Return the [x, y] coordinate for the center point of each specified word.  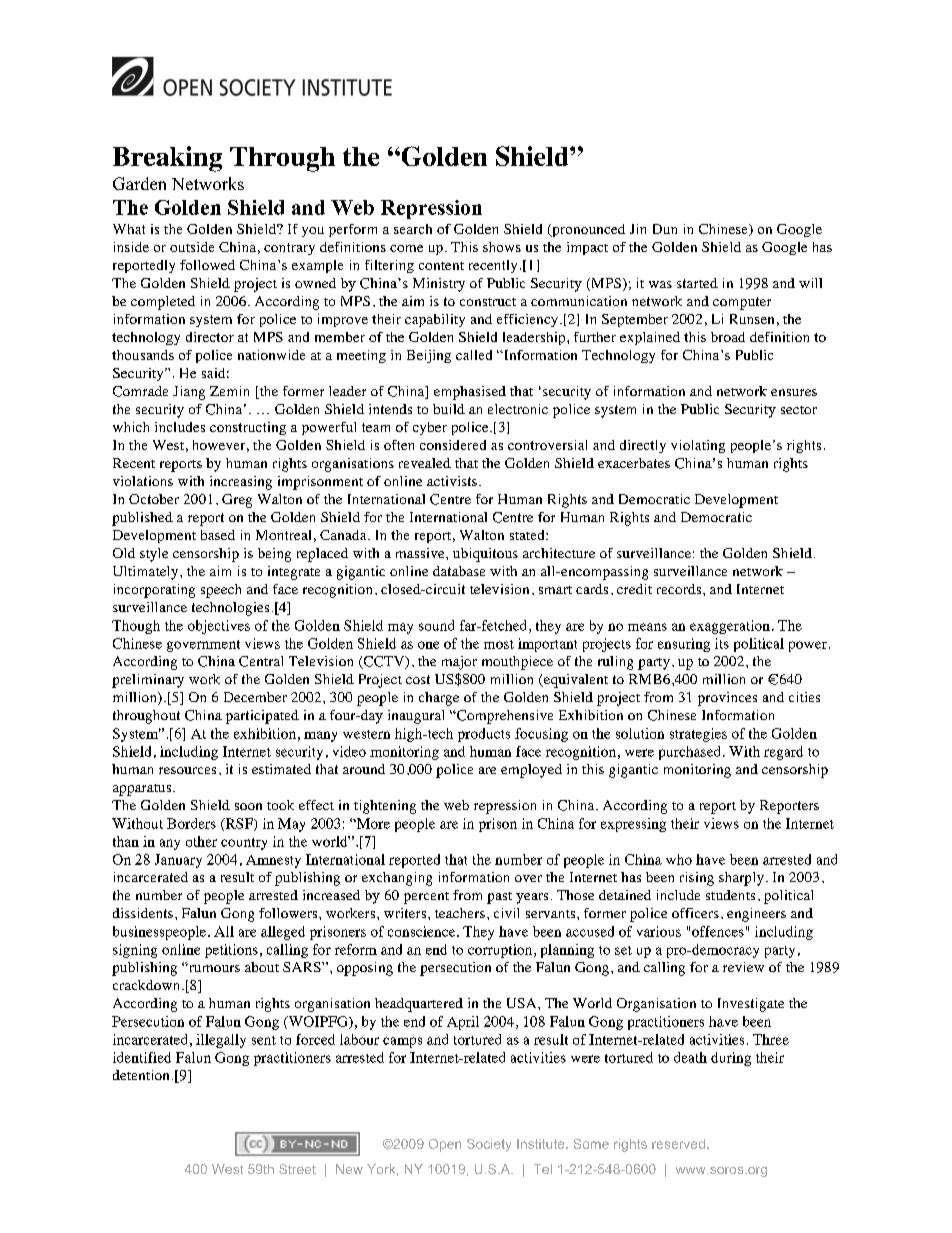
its [722, 643]
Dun [665, 229]
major [459, 663]
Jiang [189, 393]
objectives [219, 627]
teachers [460, 913]
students [730, 895]
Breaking [167, 159]
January [178, 861]
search [413, 229]
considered [453, 445]
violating [698, 446]
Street [297, 1169]
